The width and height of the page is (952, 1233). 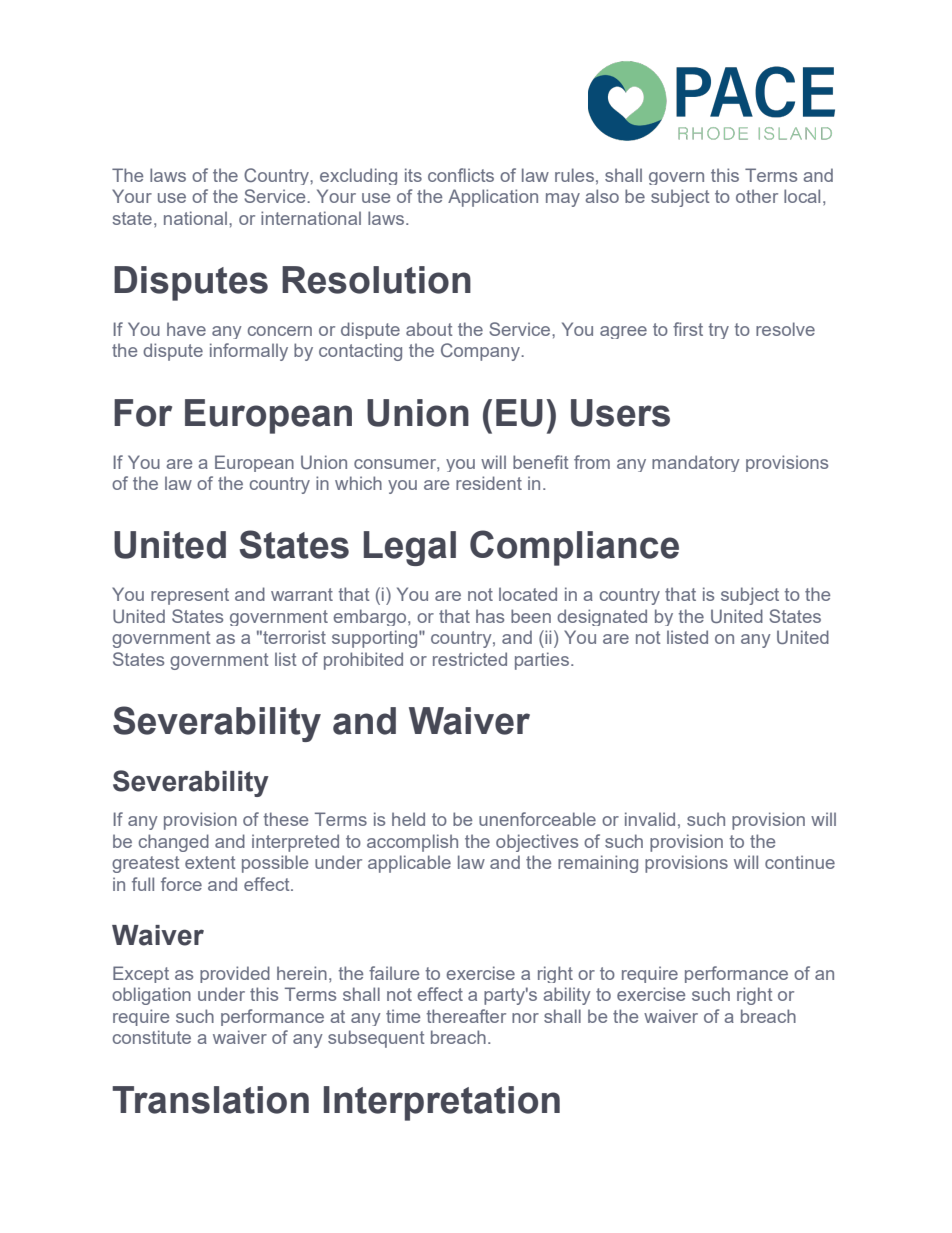 What do you see at coordinates (493, 198) in the page?
I see `Application` at bounding box center [493, 198].
